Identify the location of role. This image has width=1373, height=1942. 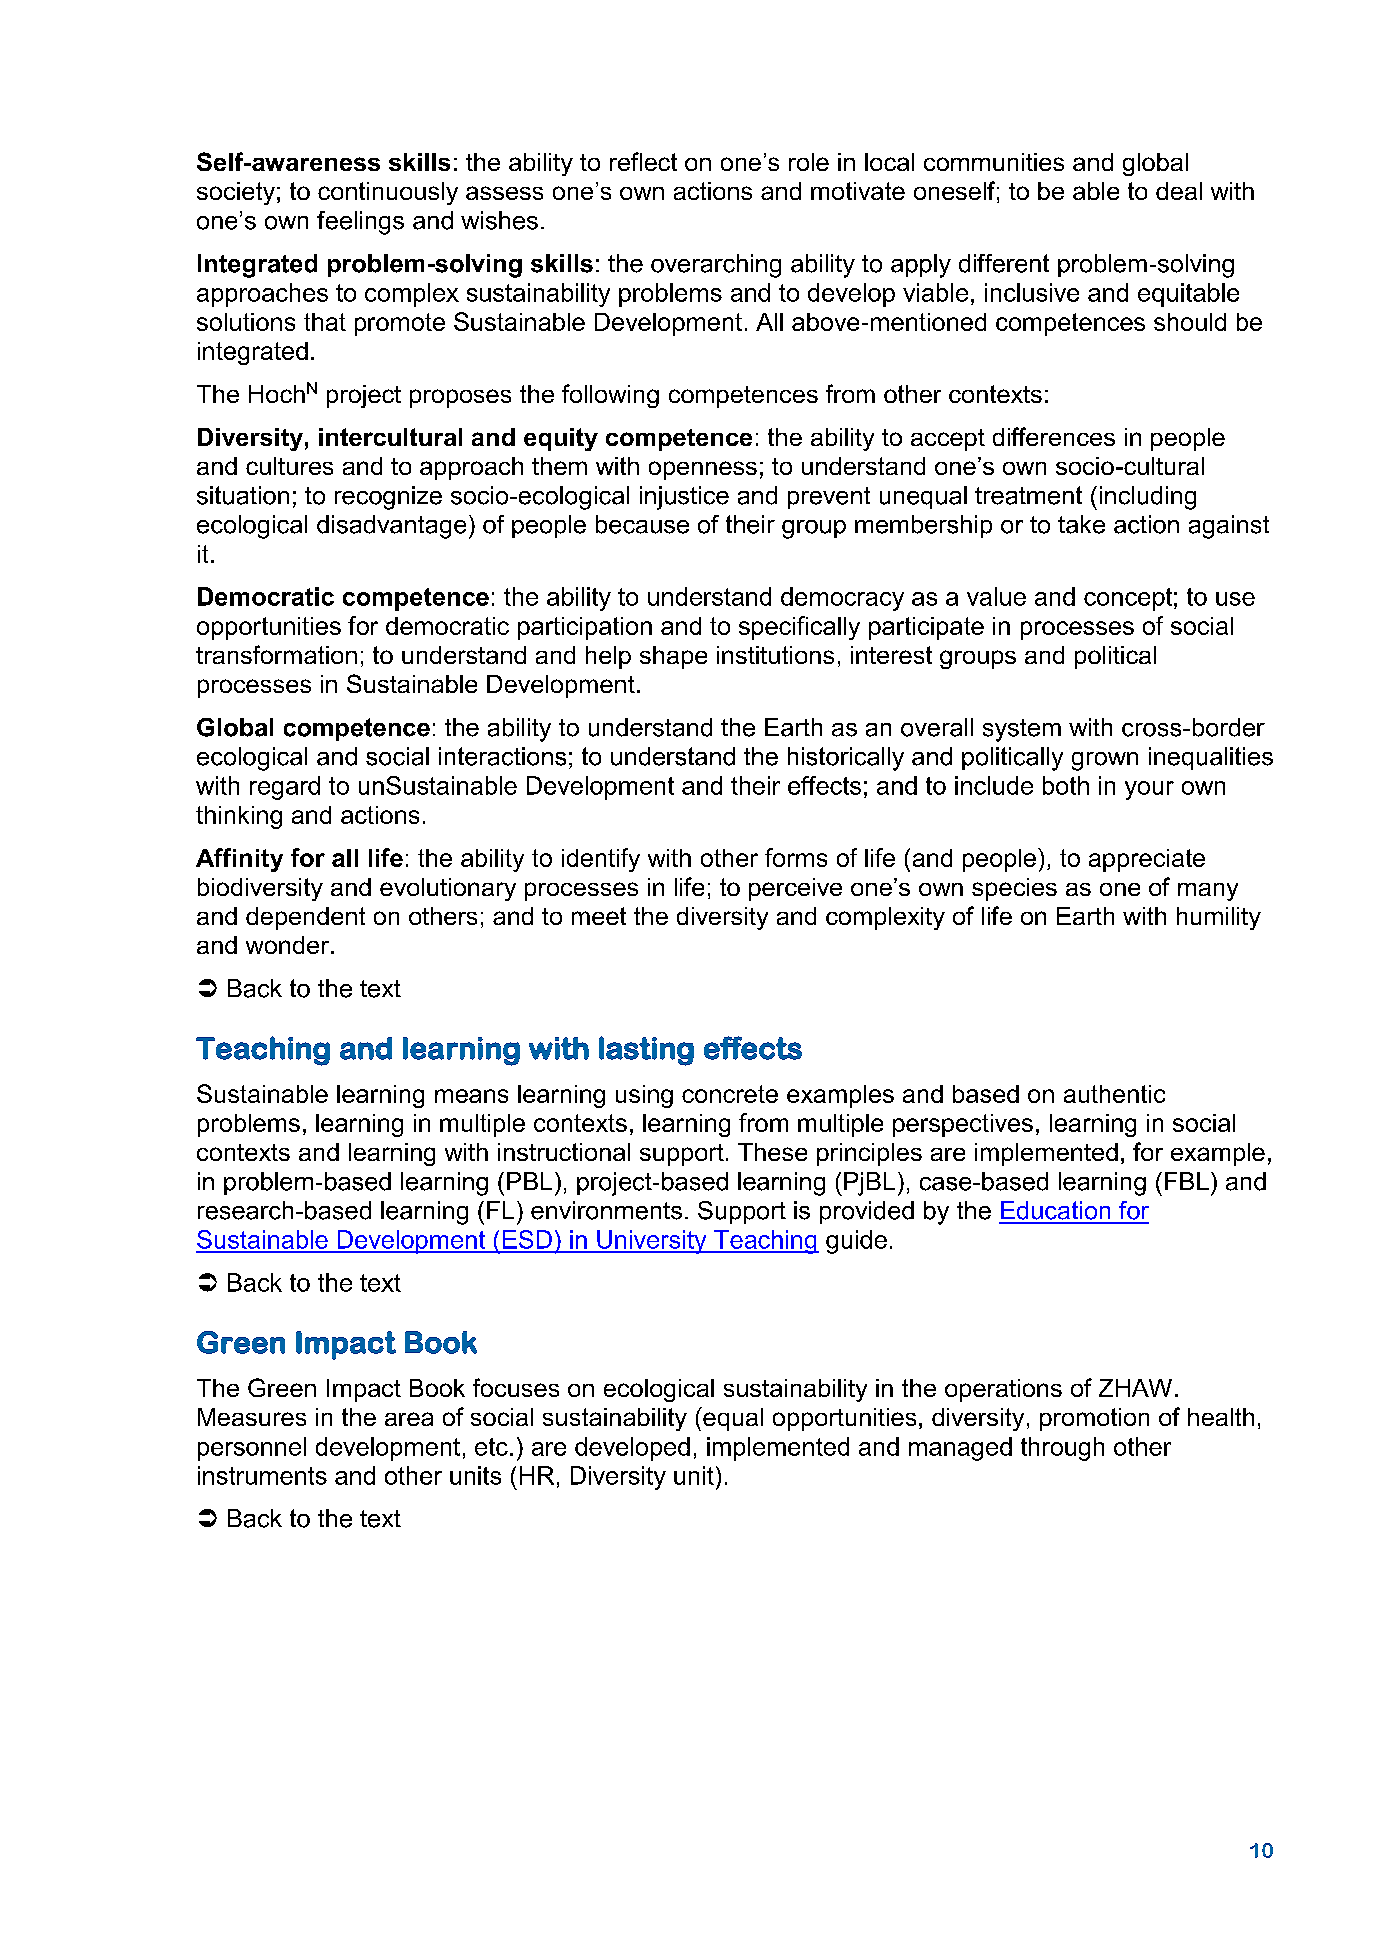
(809, 162).
